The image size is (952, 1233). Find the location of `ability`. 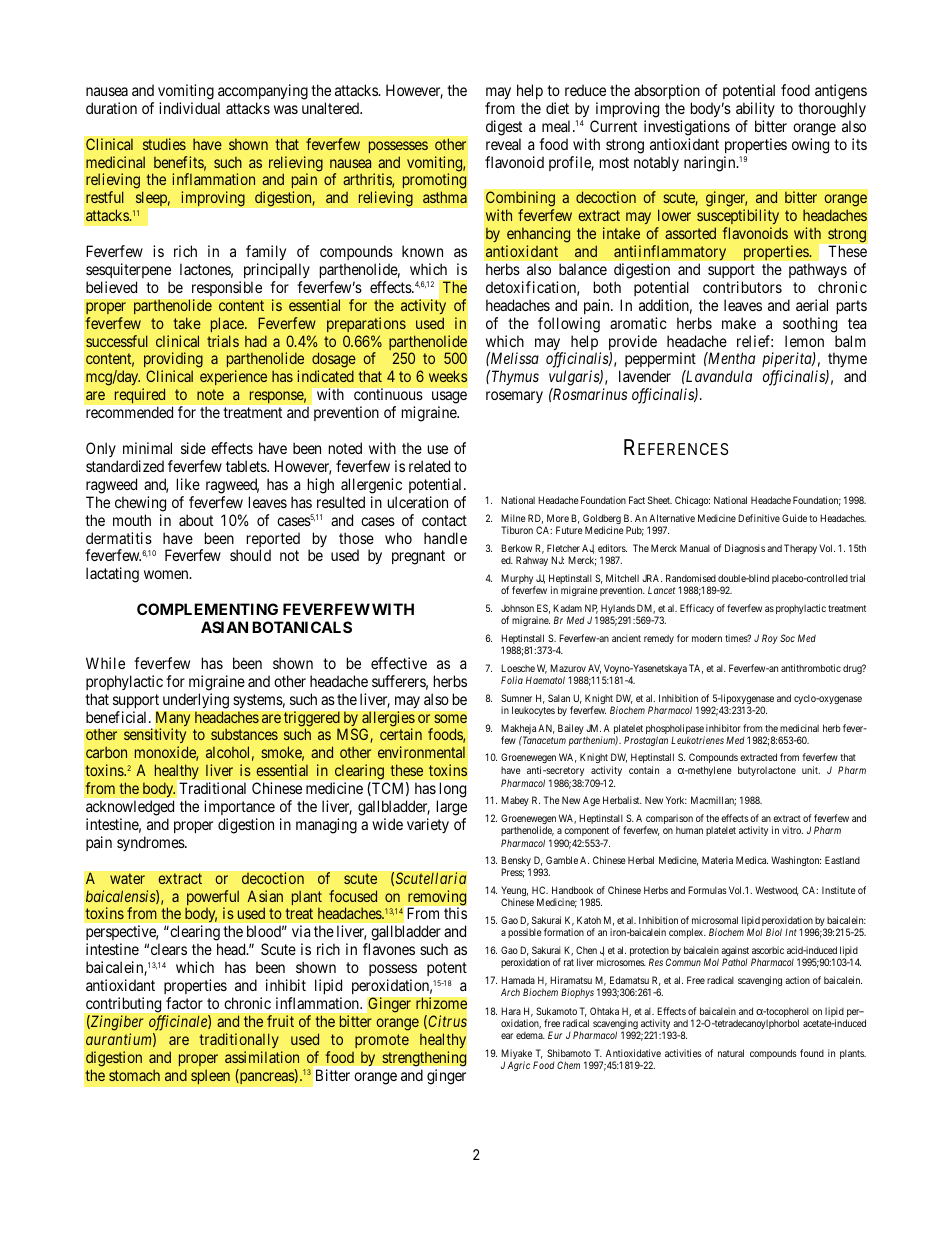

ability is located at coordinates (755, 109).
